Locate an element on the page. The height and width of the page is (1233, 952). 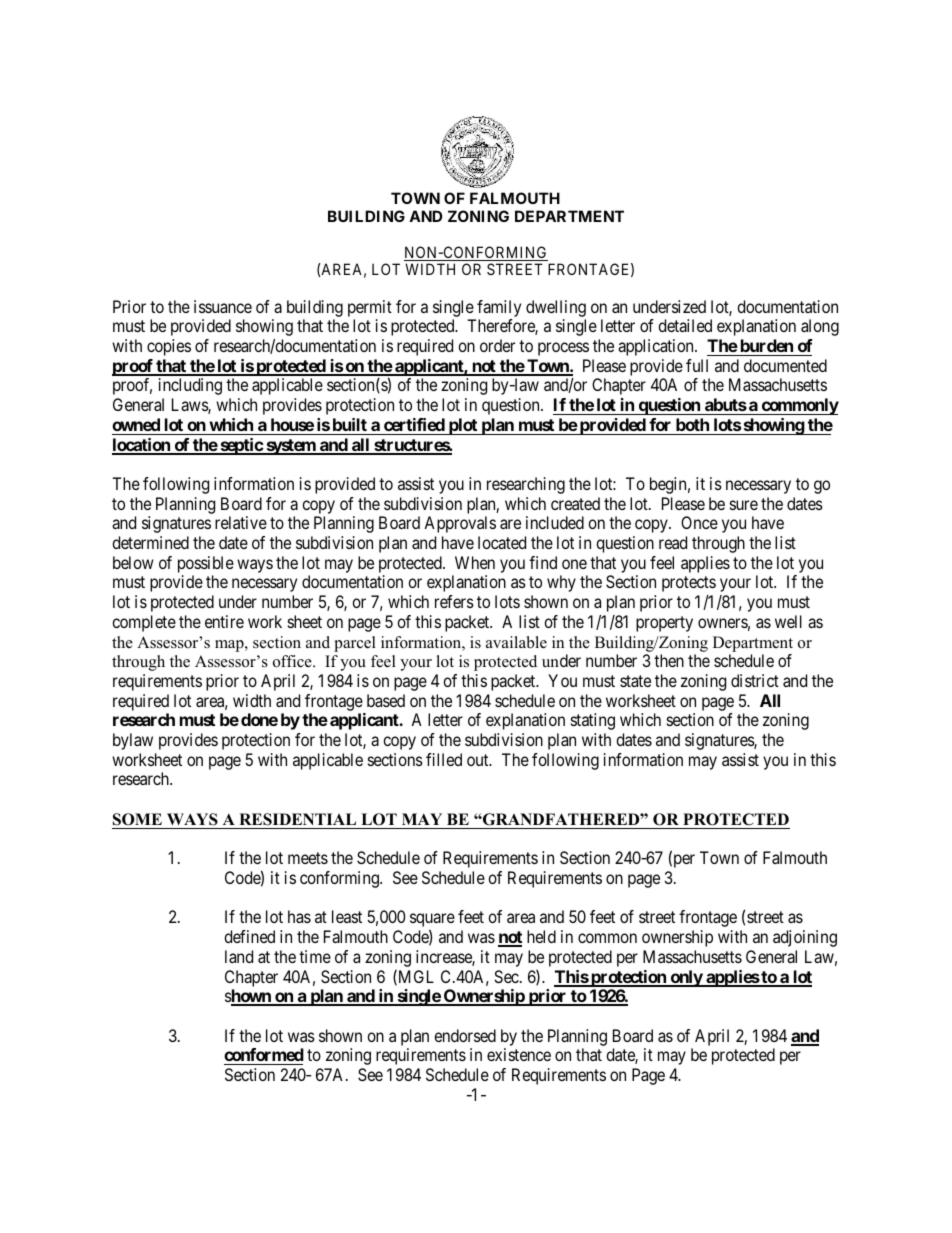
order is located at coordinates (497, 345).
